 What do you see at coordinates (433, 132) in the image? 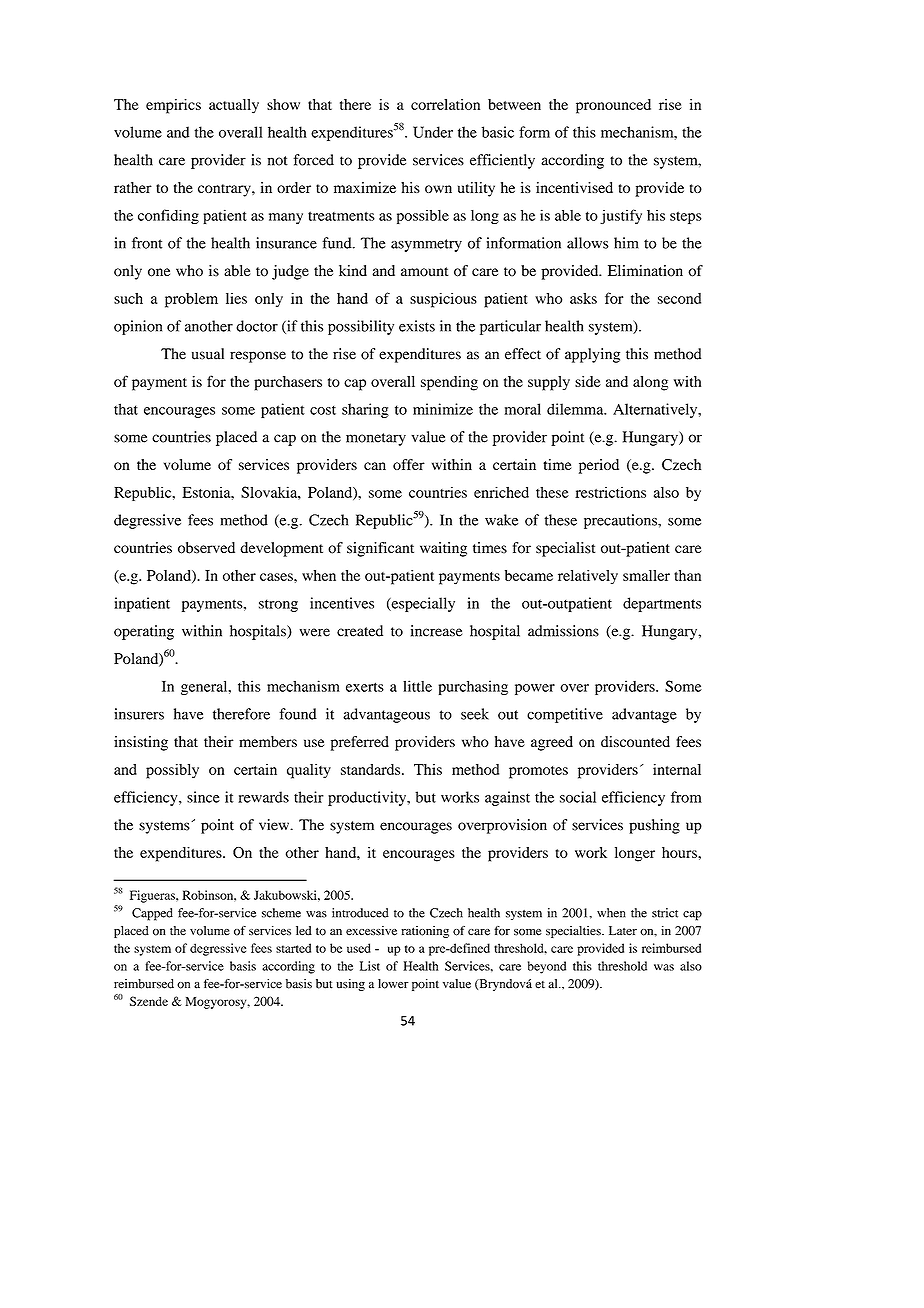
I see `Under` at bounding box center [433, 132].
